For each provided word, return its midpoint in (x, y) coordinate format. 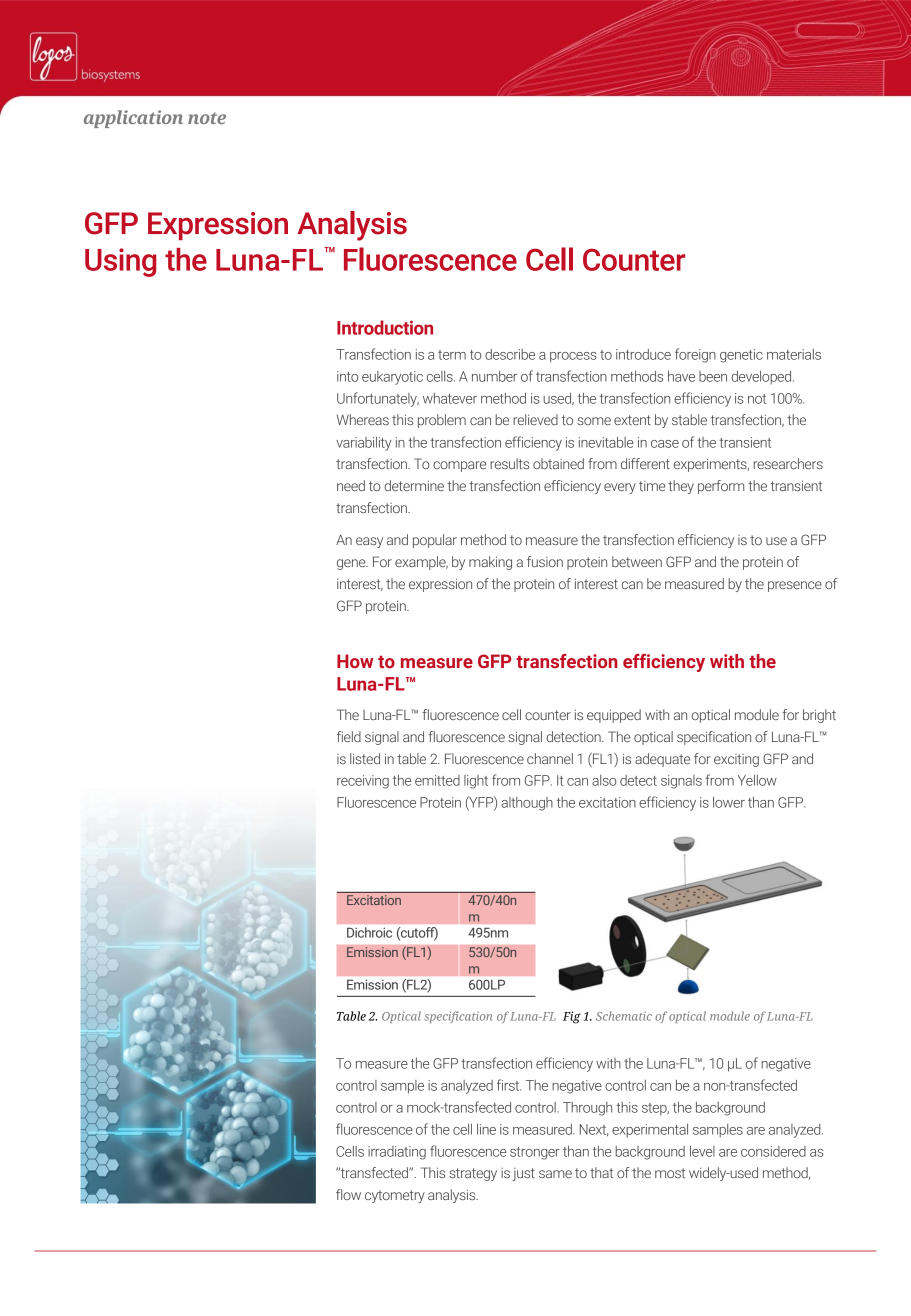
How (355, 661)
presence (795, 586)
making (490, 563)
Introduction (385, 327)
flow (348, 1194)
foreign (695, 355)
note (207, 118)
